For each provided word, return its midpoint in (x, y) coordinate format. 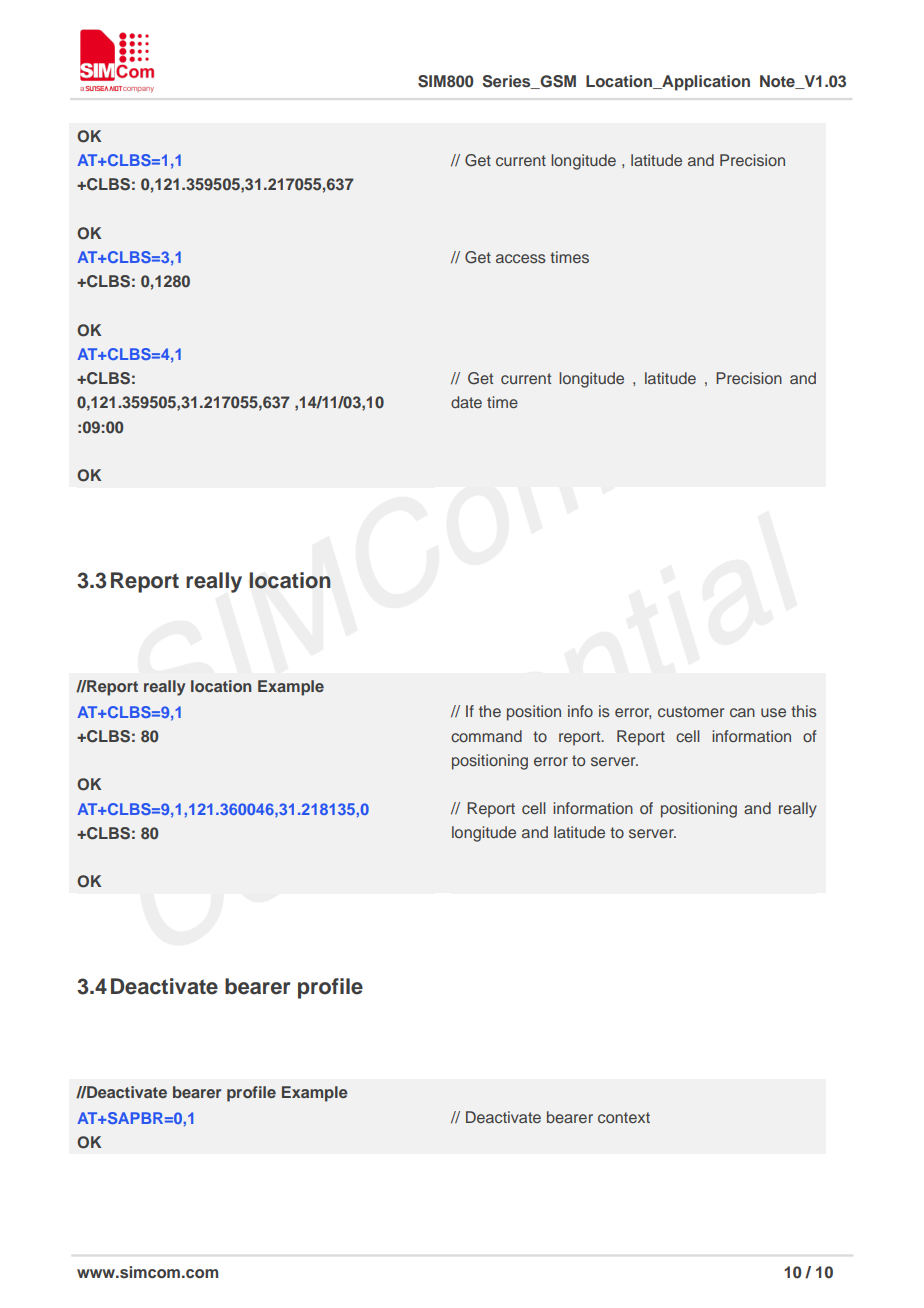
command (486, 736)
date (466, 402)
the (490, 711)
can (742, 712)
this (804, 711)
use (773, 712)
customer (691, 711)
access (521, 258)
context (624, 1117)
